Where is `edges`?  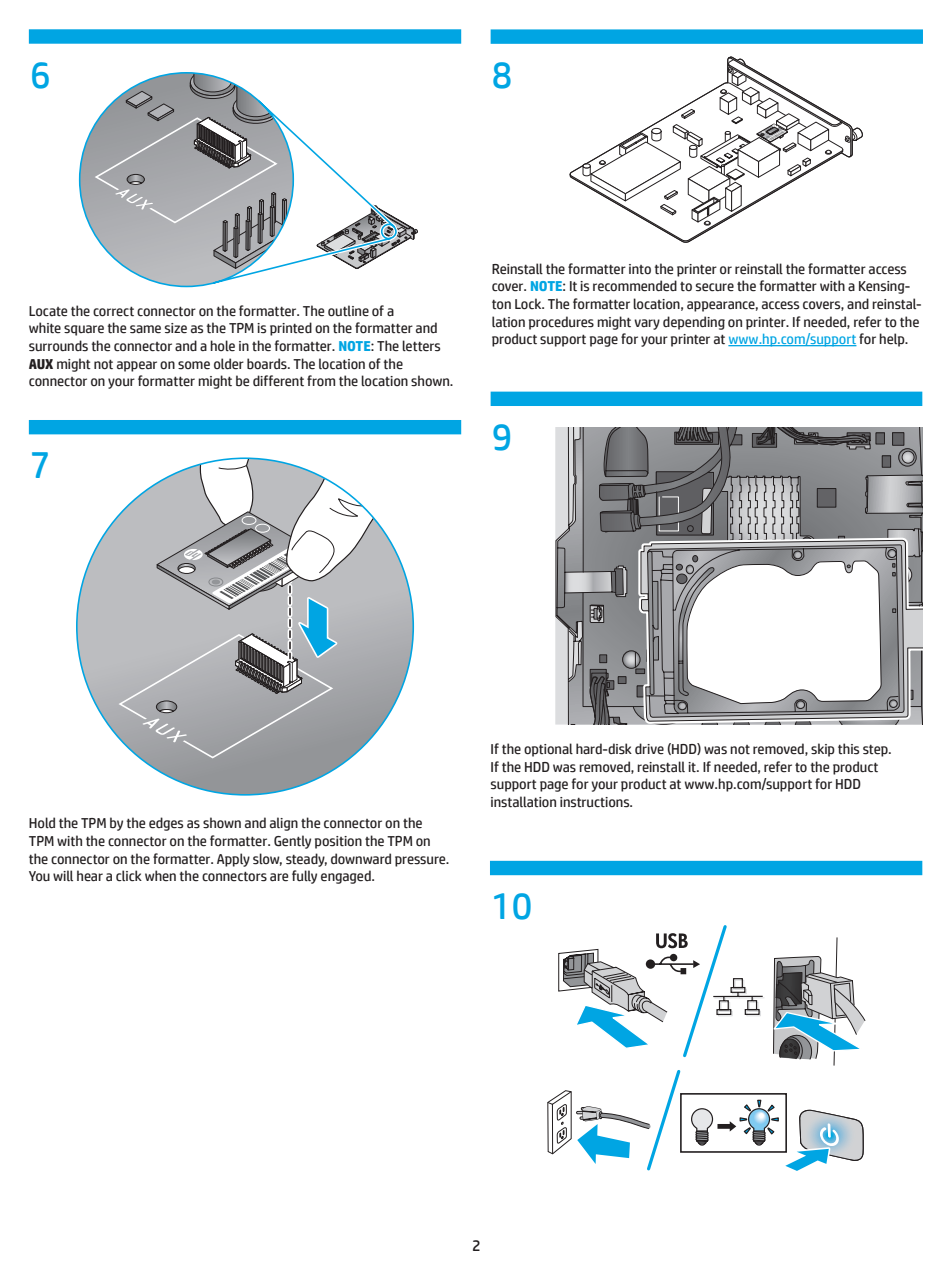 edges is located at coordinates (166, 824).
